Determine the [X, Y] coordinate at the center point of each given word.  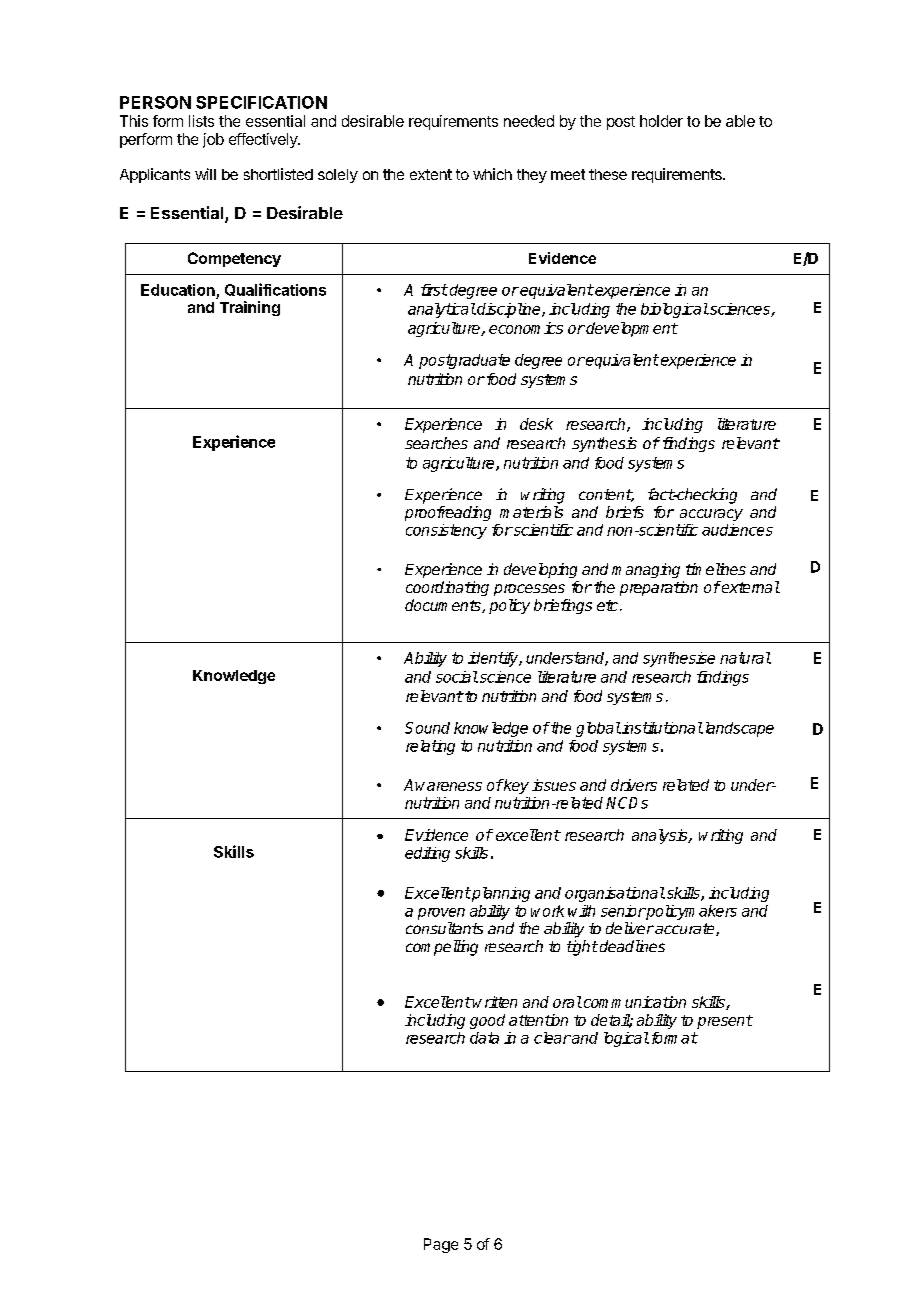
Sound [427, 728]
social [457, 677]
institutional [661, 728]
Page [441, 1245]
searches [436, 443]
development [631, 329]
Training [250, 308]
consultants [444, 928]
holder [661, 121]
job [213, 140]
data [484, 1038]
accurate [685, 929]
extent [431, 174]
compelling [442, 948]
